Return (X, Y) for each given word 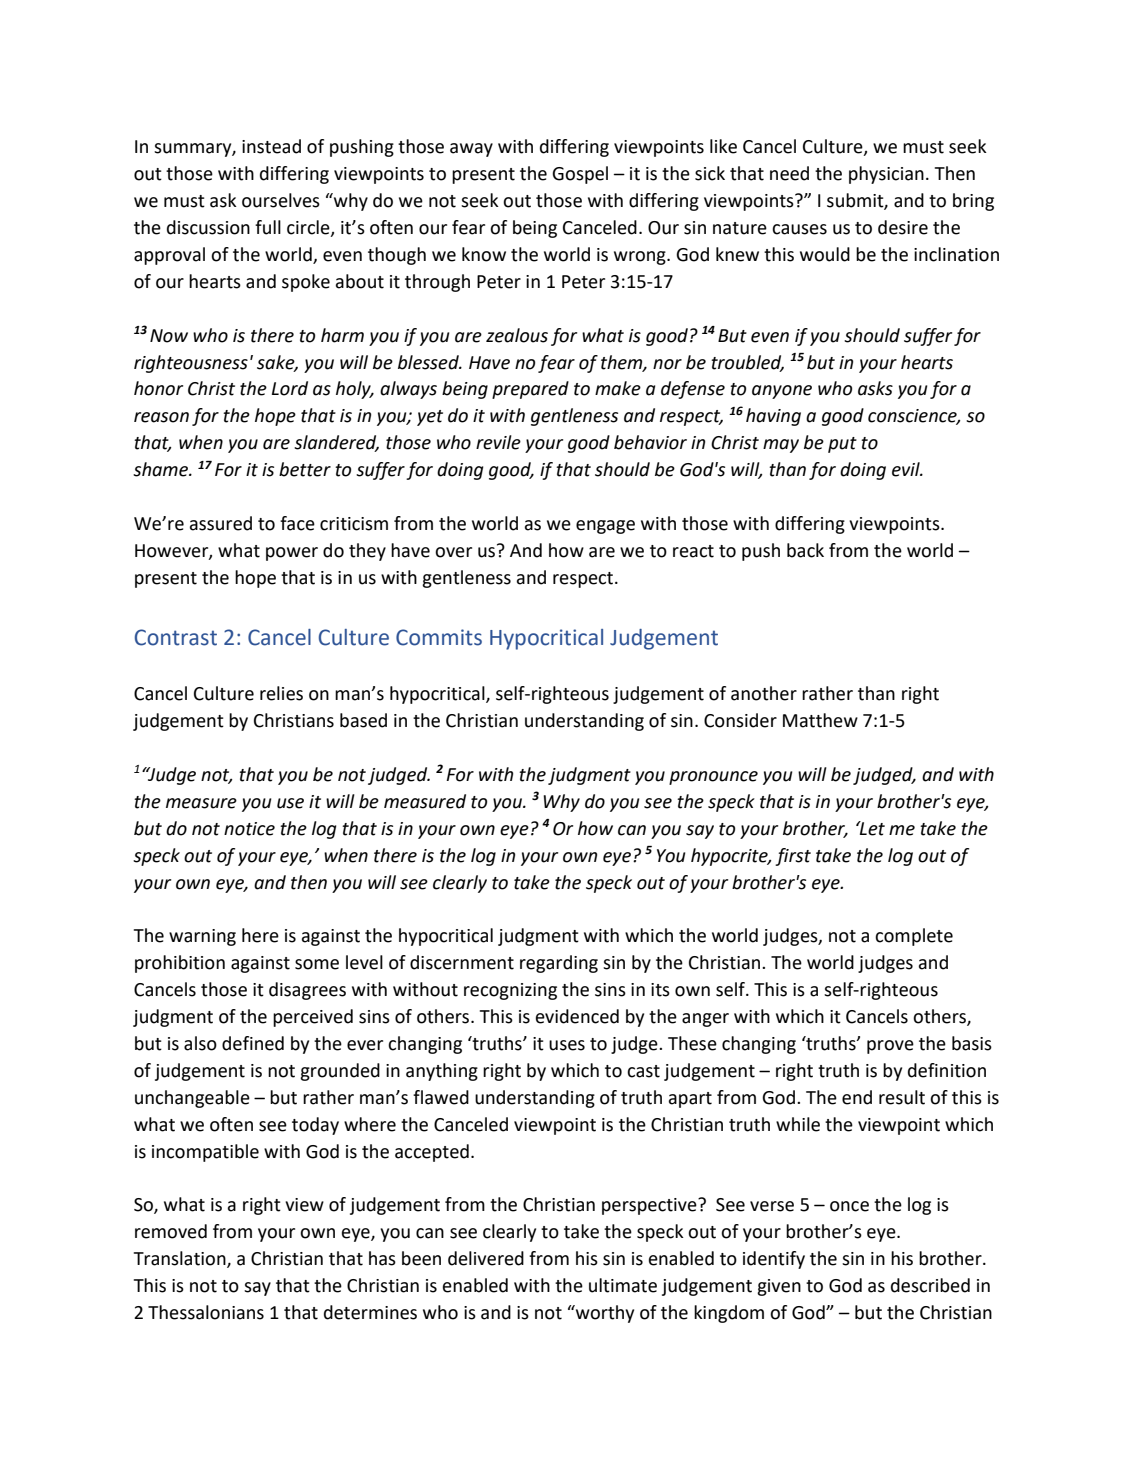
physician (886, 175)
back (805, 550)
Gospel (580, 175)
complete (914, 937)
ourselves (281, 200)
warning (202, 937)
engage (605, 527)
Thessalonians (206, 1312)
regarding (559, 964)
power (292, 554)
